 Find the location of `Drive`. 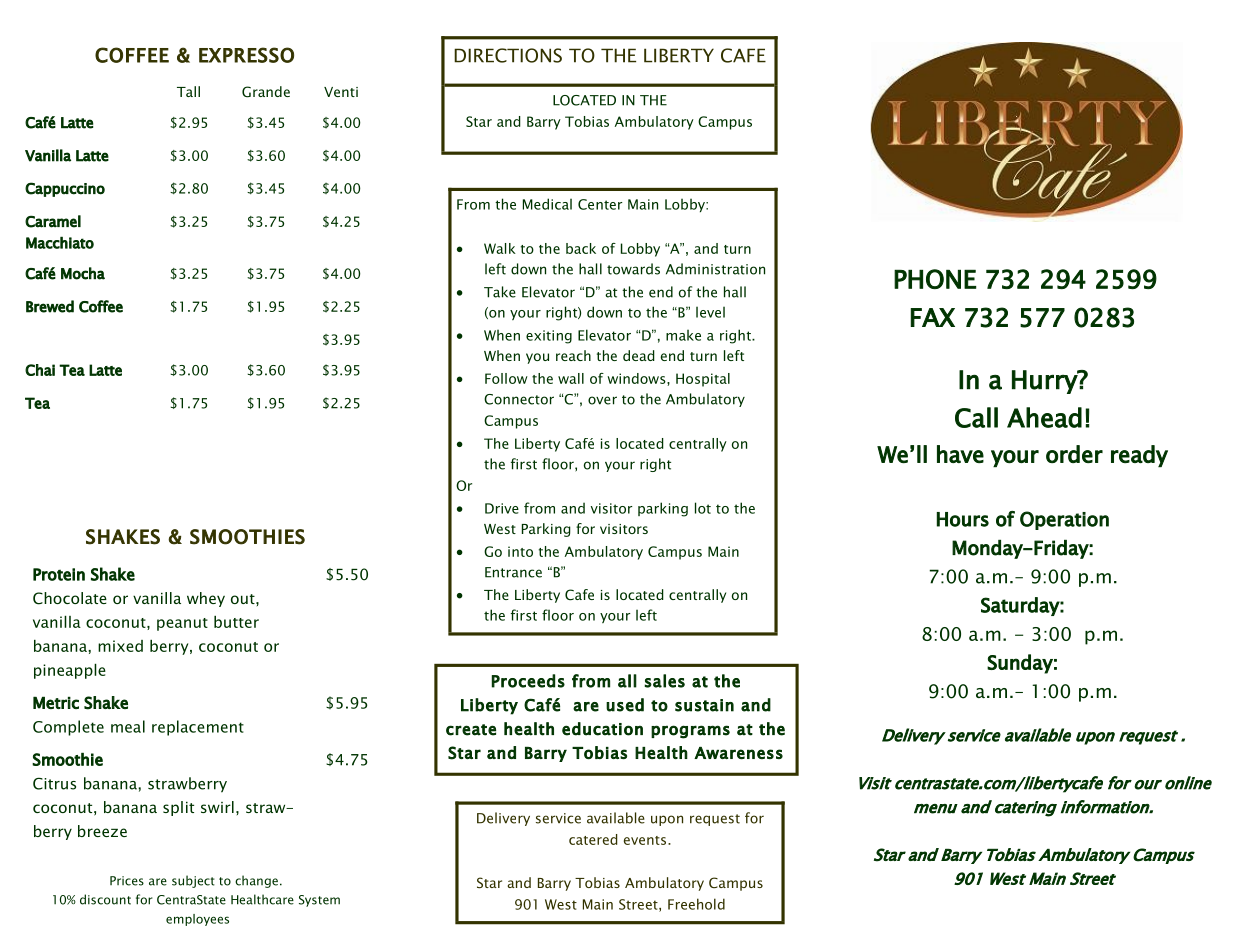

Drive is located at coordinates (502, 508).
